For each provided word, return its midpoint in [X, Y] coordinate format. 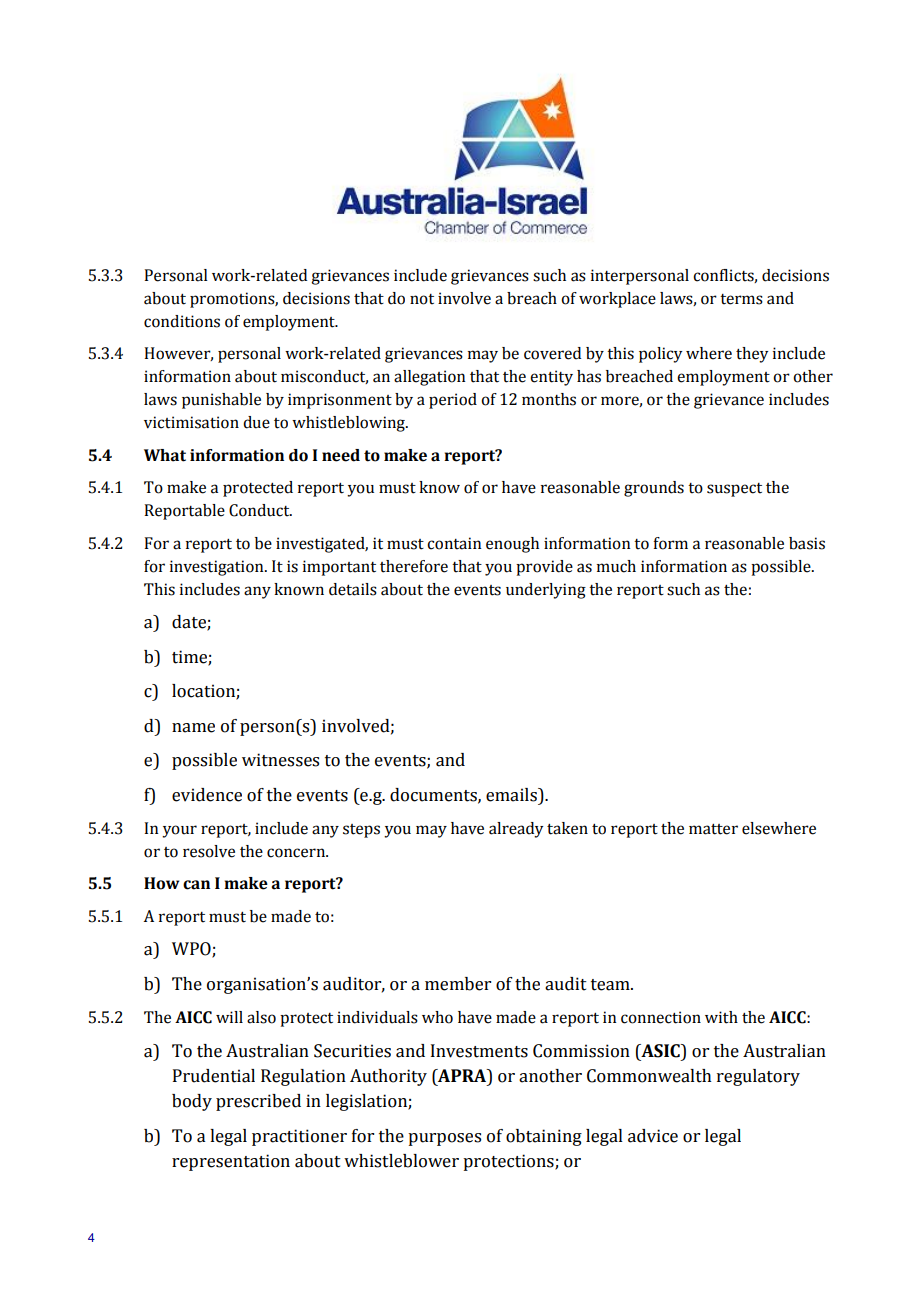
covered [552, 353]
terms [741, 299]
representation [231, 1162]
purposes [444, 1139]
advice [653, 1136]
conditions [182, 321]
